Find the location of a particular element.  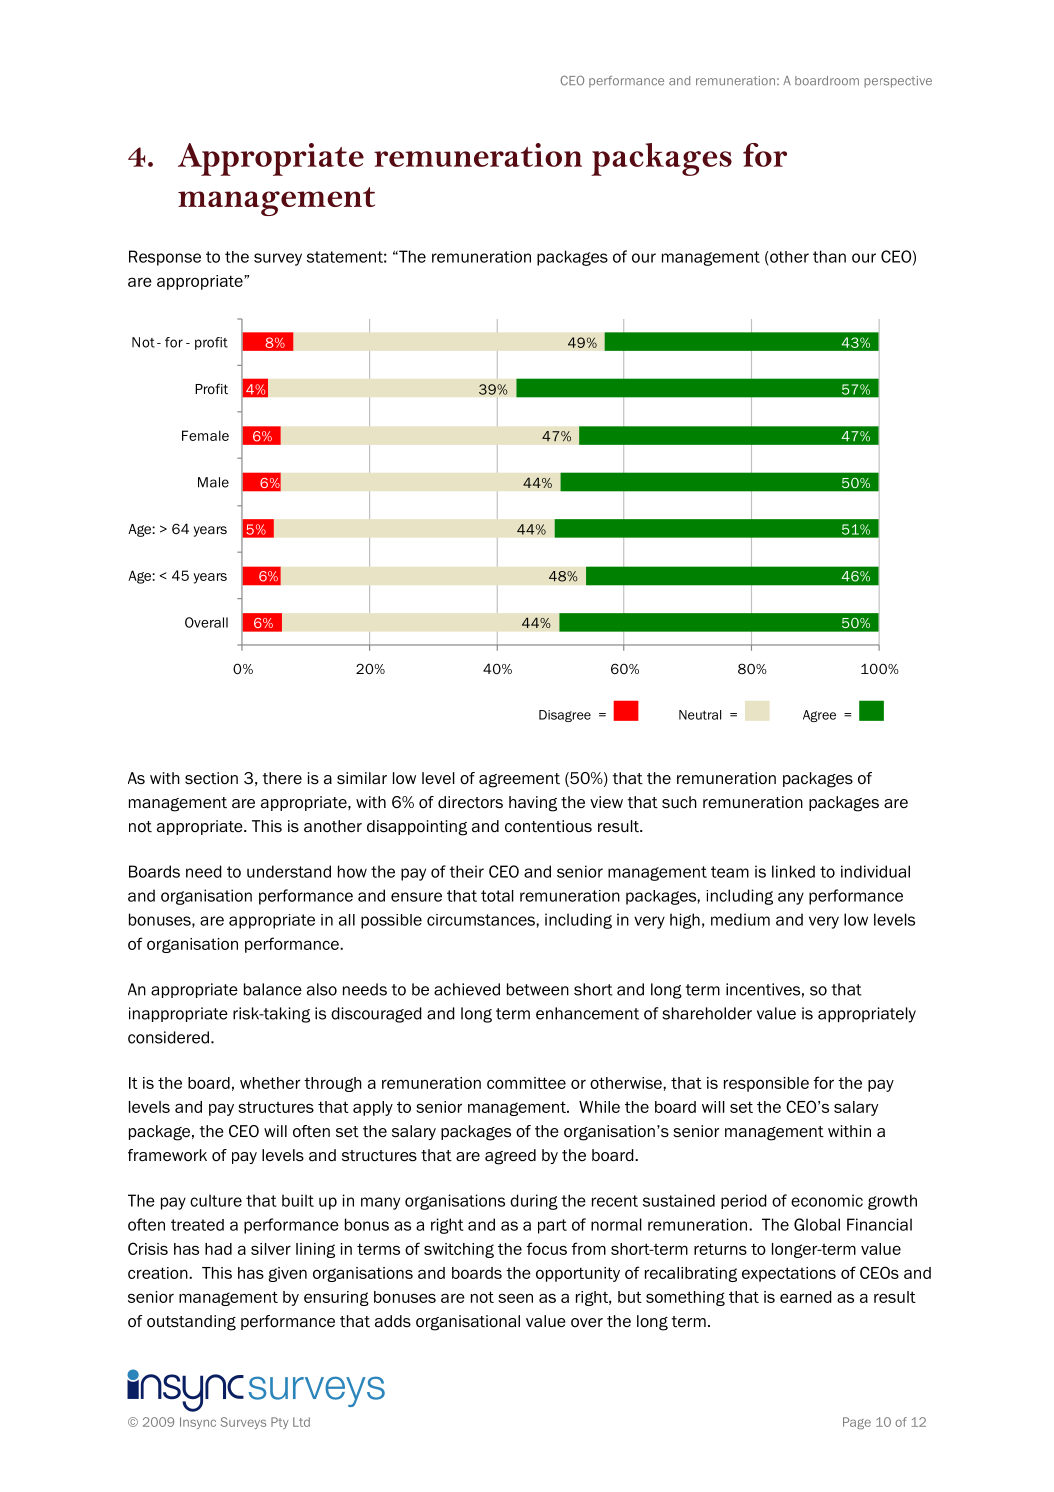

Page is located at coordinates (857, 1423).
